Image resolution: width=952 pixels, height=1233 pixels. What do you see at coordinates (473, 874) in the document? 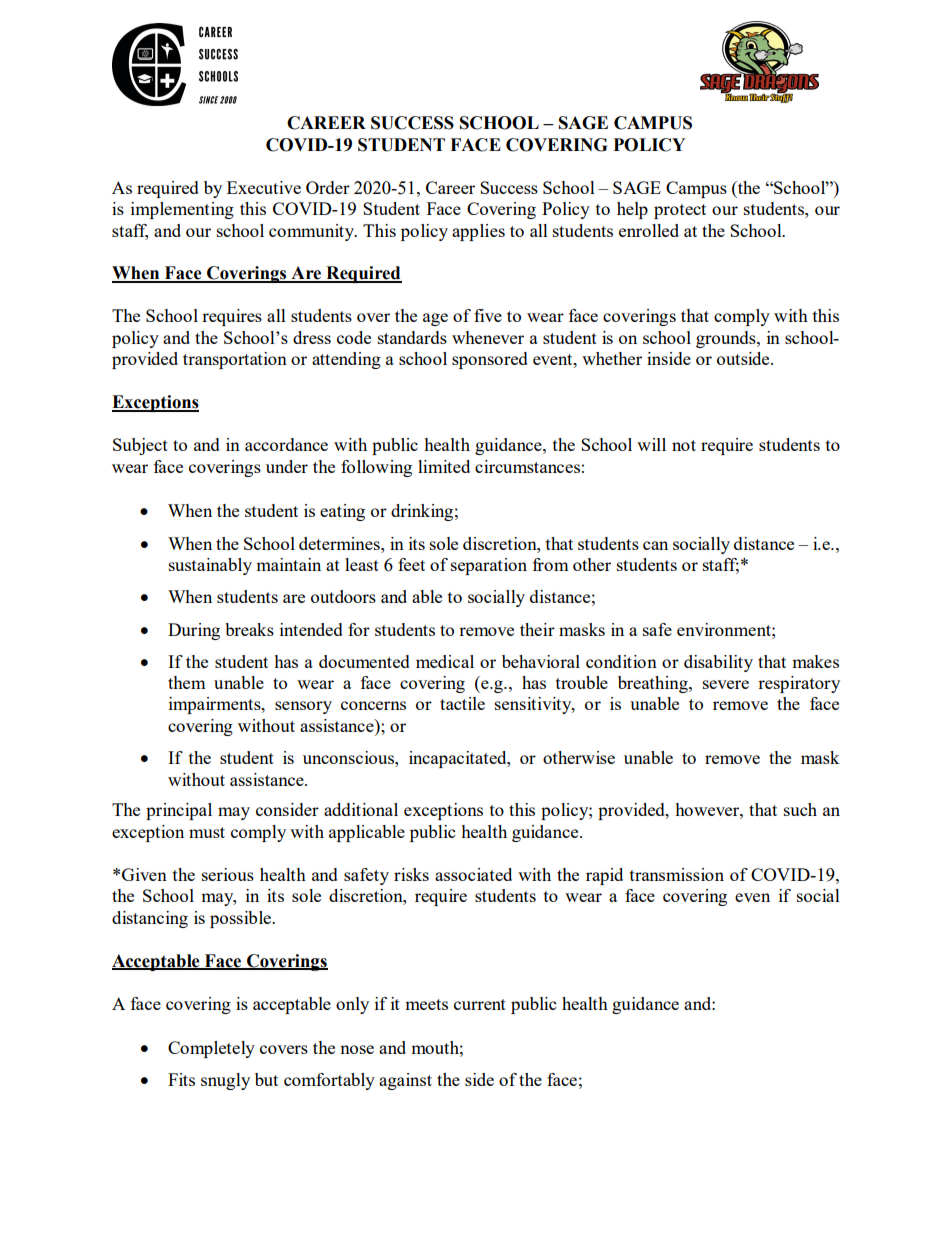
I see `associated` at bounding box center [473, 874].
